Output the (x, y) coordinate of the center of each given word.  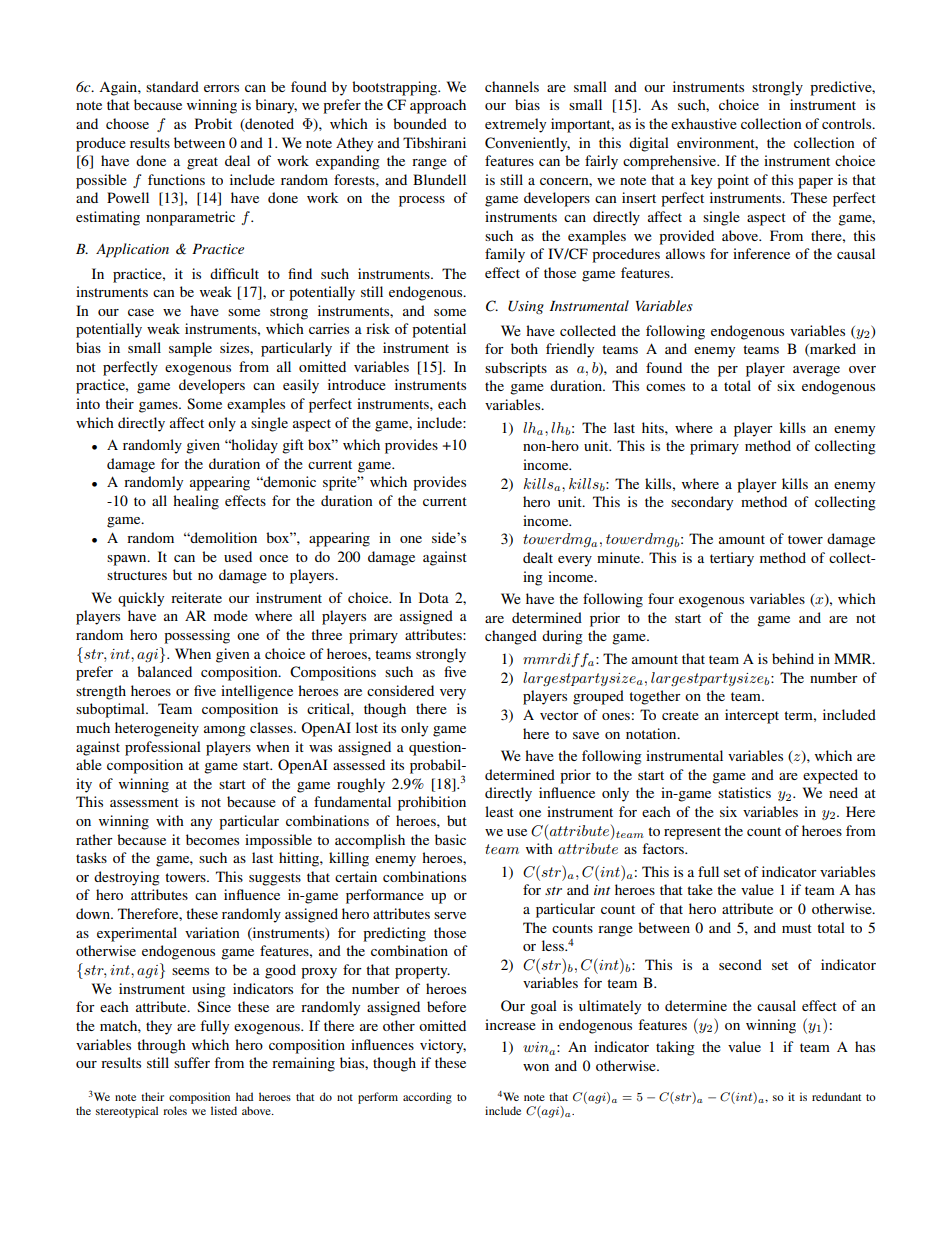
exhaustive (704, 123)
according (427, 1098)
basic (450, 839)
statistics (744, 792)
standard (172, 86)
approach (438, 106)
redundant (836, 1096)
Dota (434, 597)
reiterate (196, 597)
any (201, 824)
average (816, 371)
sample (190, 349)
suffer (192, 1062)
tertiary (732, 559)
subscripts (516, 369)
